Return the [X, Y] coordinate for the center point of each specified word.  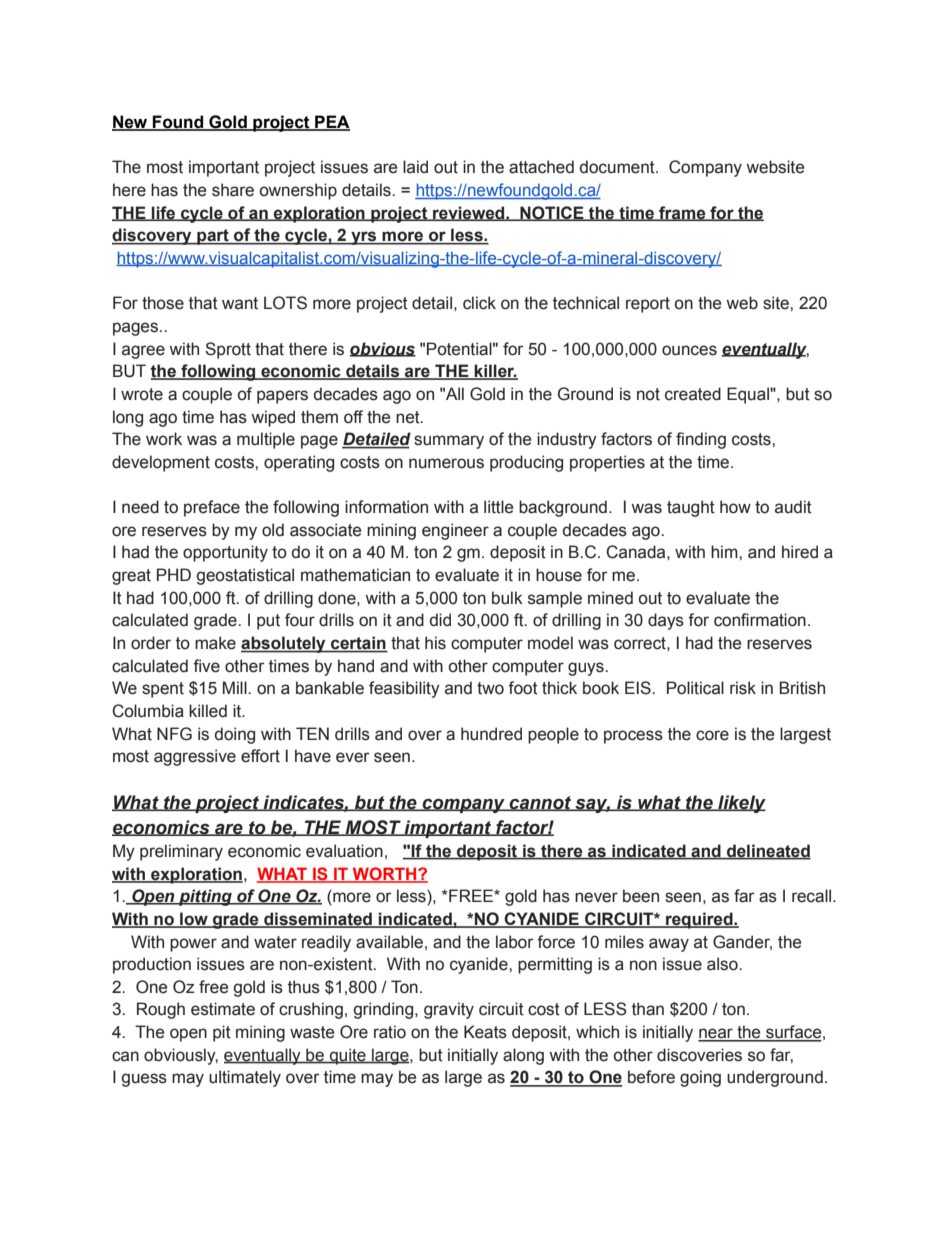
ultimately [245, 1078]
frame [682, 213]
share [233, 190]
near [716, 1034]
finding [701, 440]
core [712, 735]
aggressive [195, 757]
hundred [491, 734]
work [164, 439]
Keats [485, 1032]
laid [415, 167]
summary [449, 442]
